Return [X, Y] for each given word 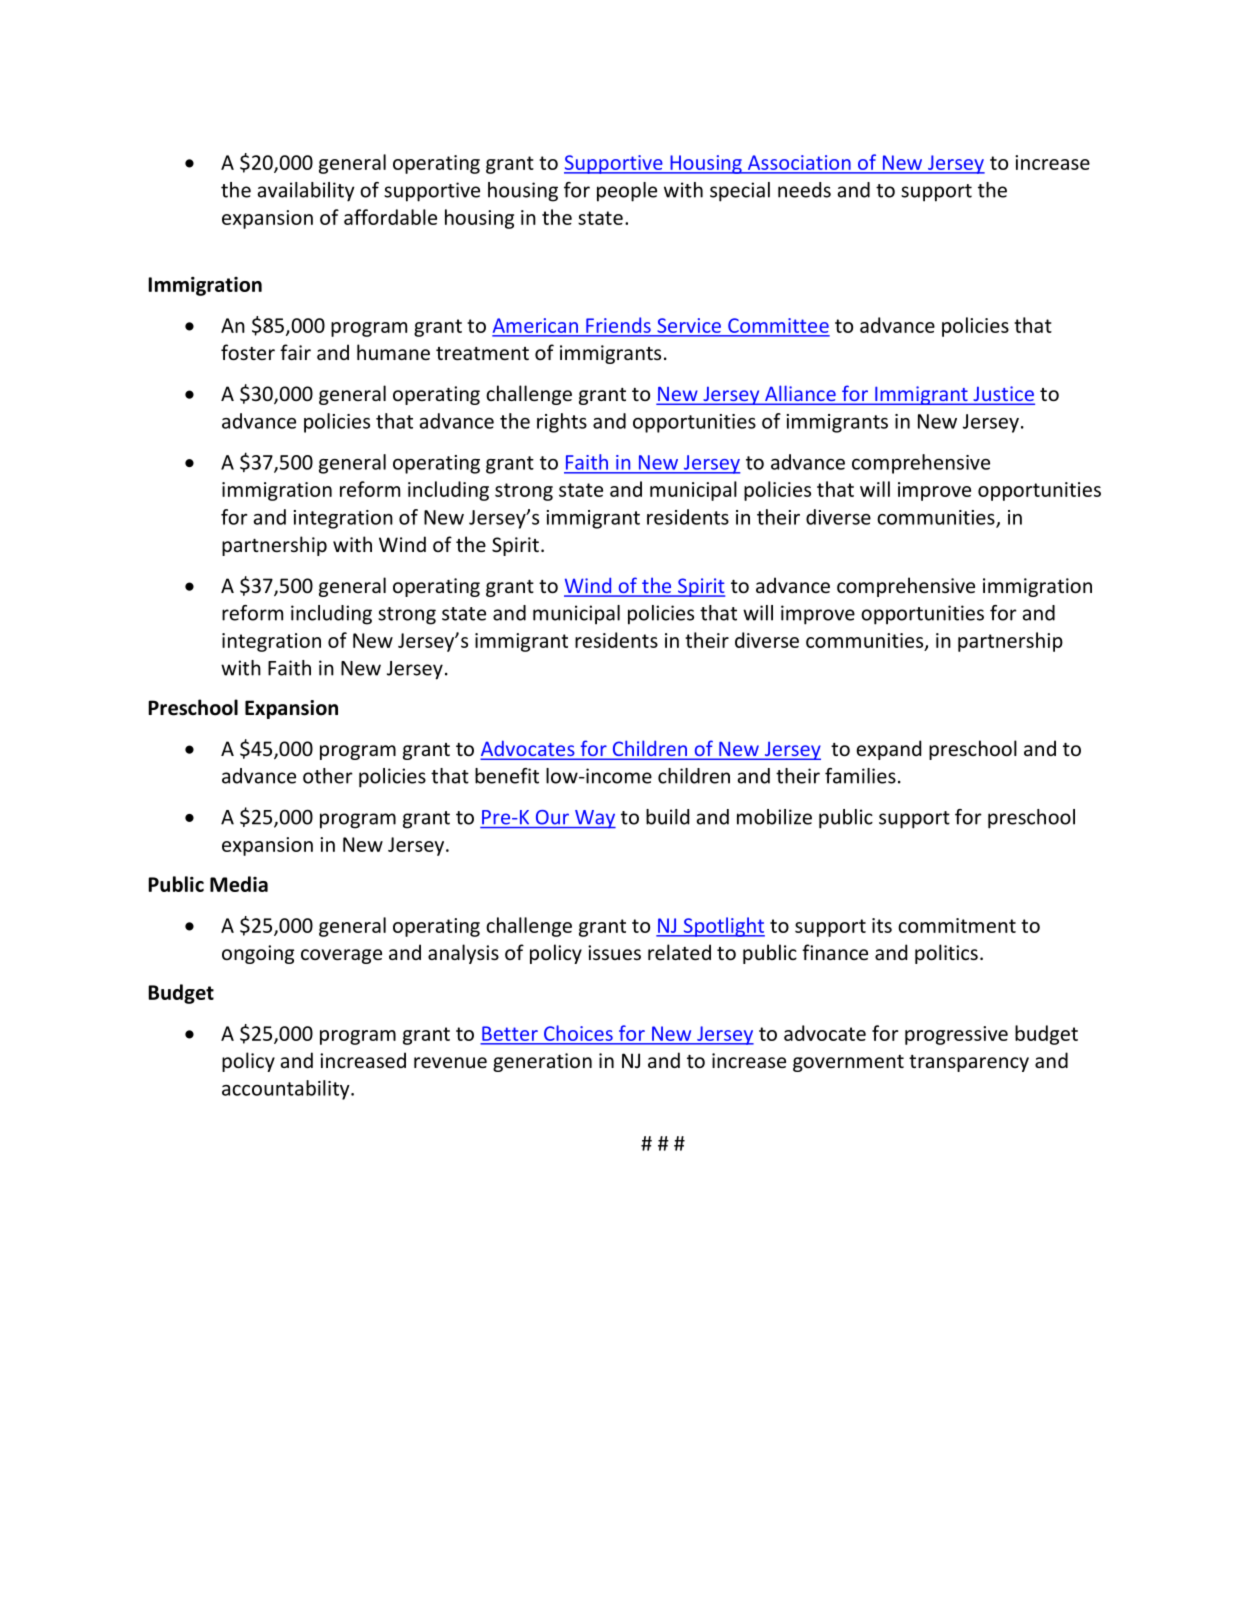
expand [888, 750]
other [328, 776]
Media [239, 884]
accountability [287, 1090]
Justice [1003, 395]
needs [804, 190]
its [882, 925]
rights [562, 423]
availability [306, 192]
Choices [578, 1033]
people [627, 192]
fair [295, 352]
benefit [507, 776]
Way [594, 819]
